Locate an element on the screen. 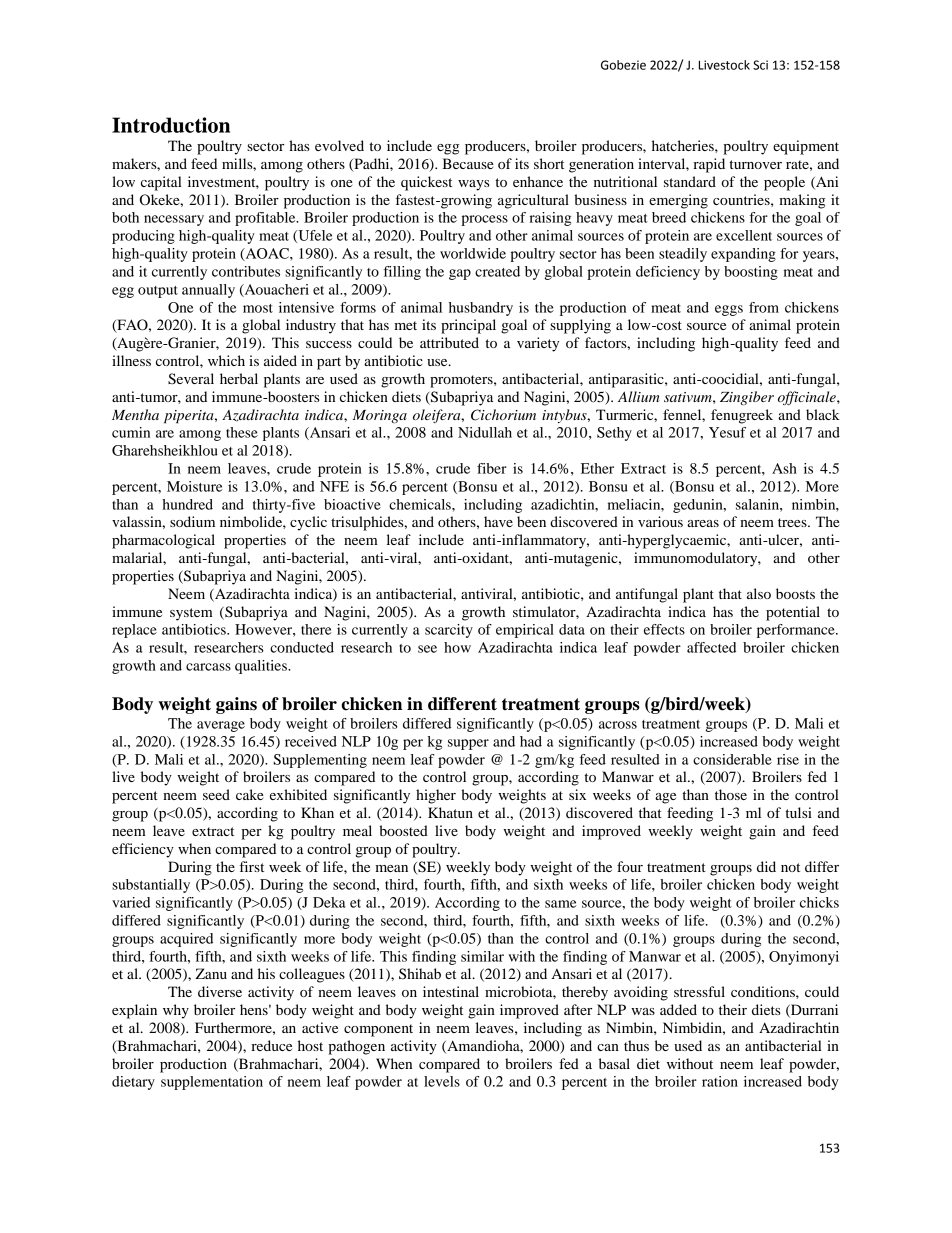  eggs is located at coordinates (729, 310).
